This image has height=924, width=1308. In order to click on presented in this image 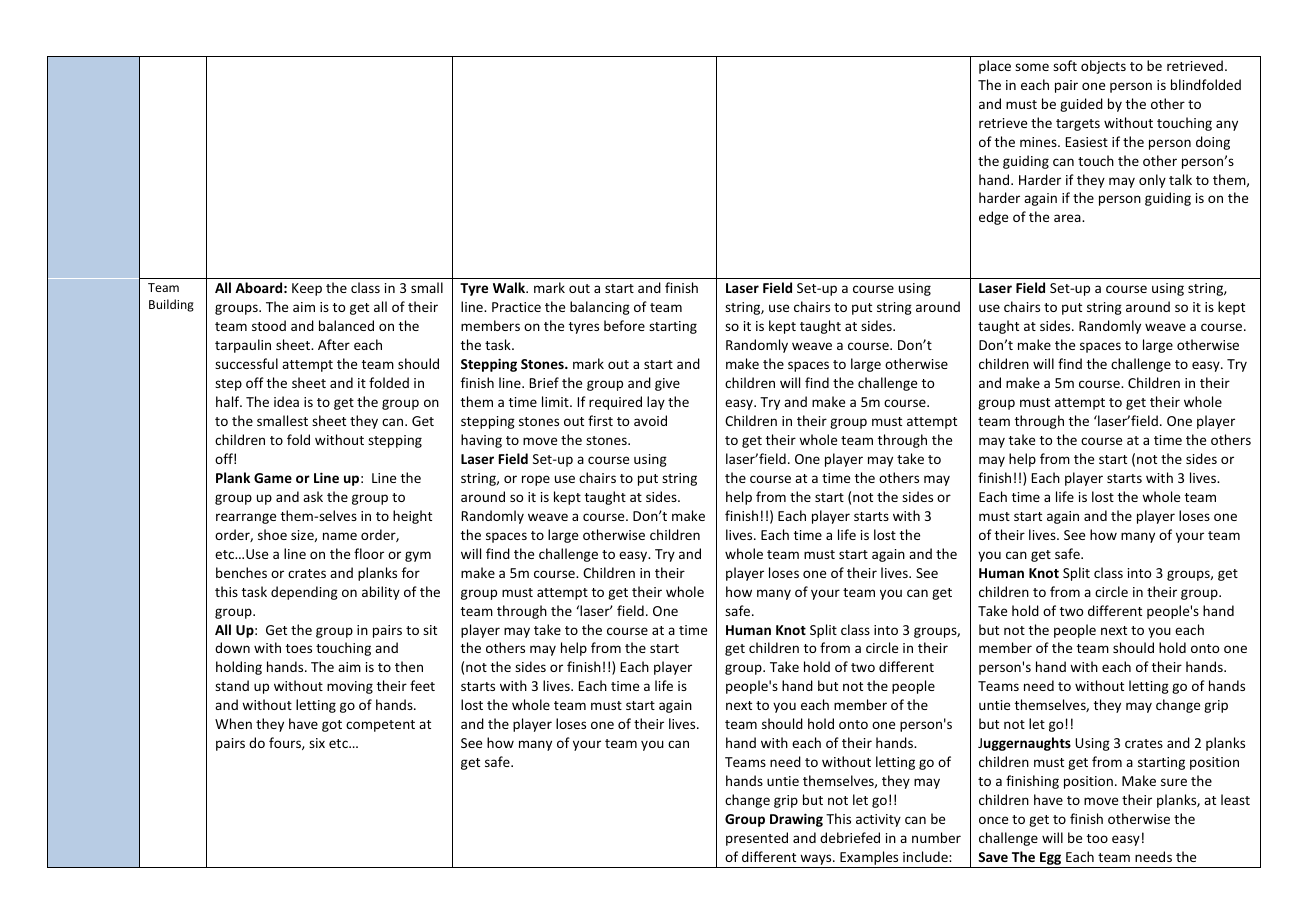, I will do `click(757, 839)`.
